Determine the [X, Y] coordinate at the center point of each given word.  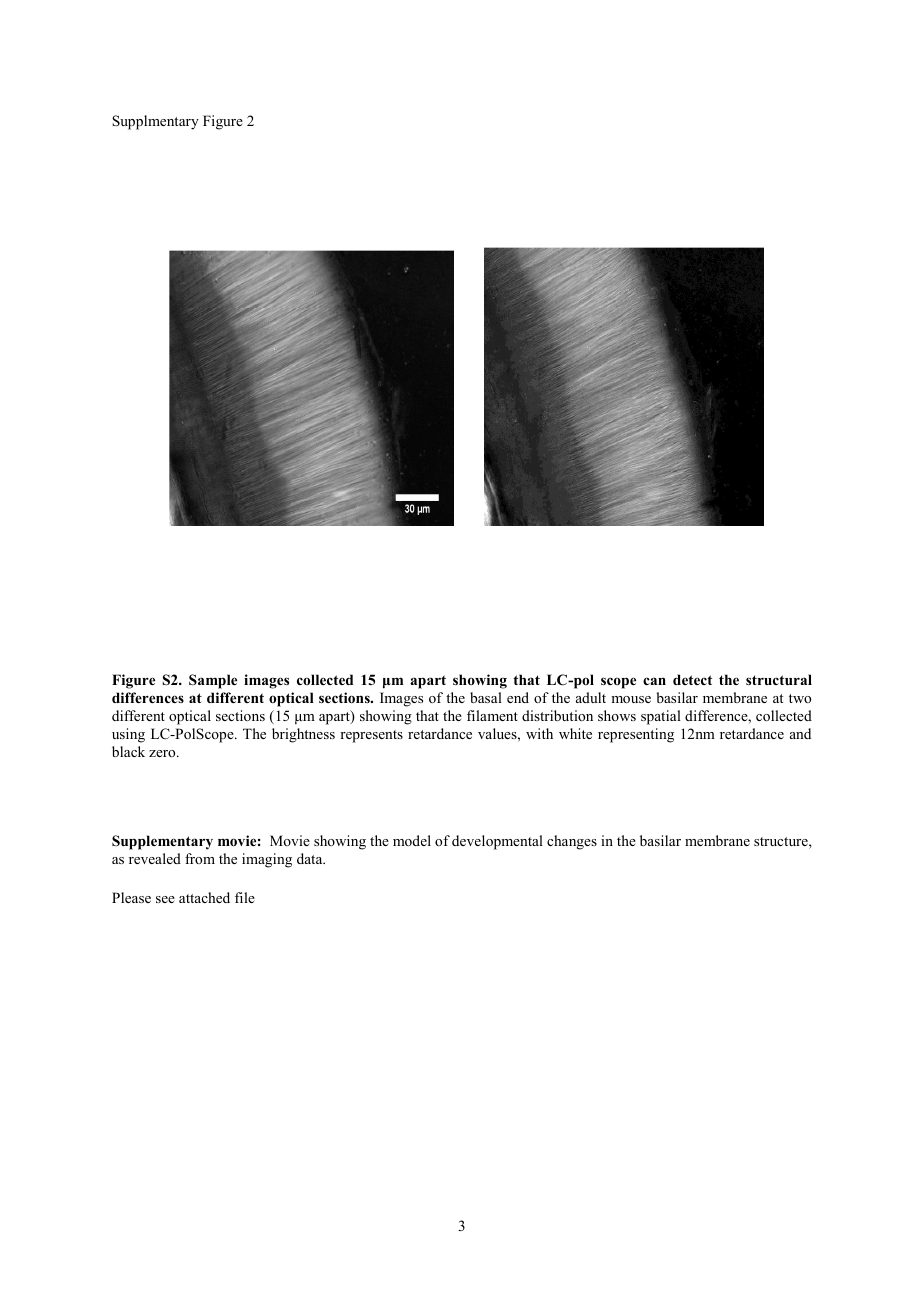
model [412, 840]
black [128, 751]
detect [692, 679]
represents [371, 736]
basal [486, 697]
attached [204, 897]
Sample [213, 681]
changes [572, 842]
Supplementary [162, 842]
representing [636, 735]
